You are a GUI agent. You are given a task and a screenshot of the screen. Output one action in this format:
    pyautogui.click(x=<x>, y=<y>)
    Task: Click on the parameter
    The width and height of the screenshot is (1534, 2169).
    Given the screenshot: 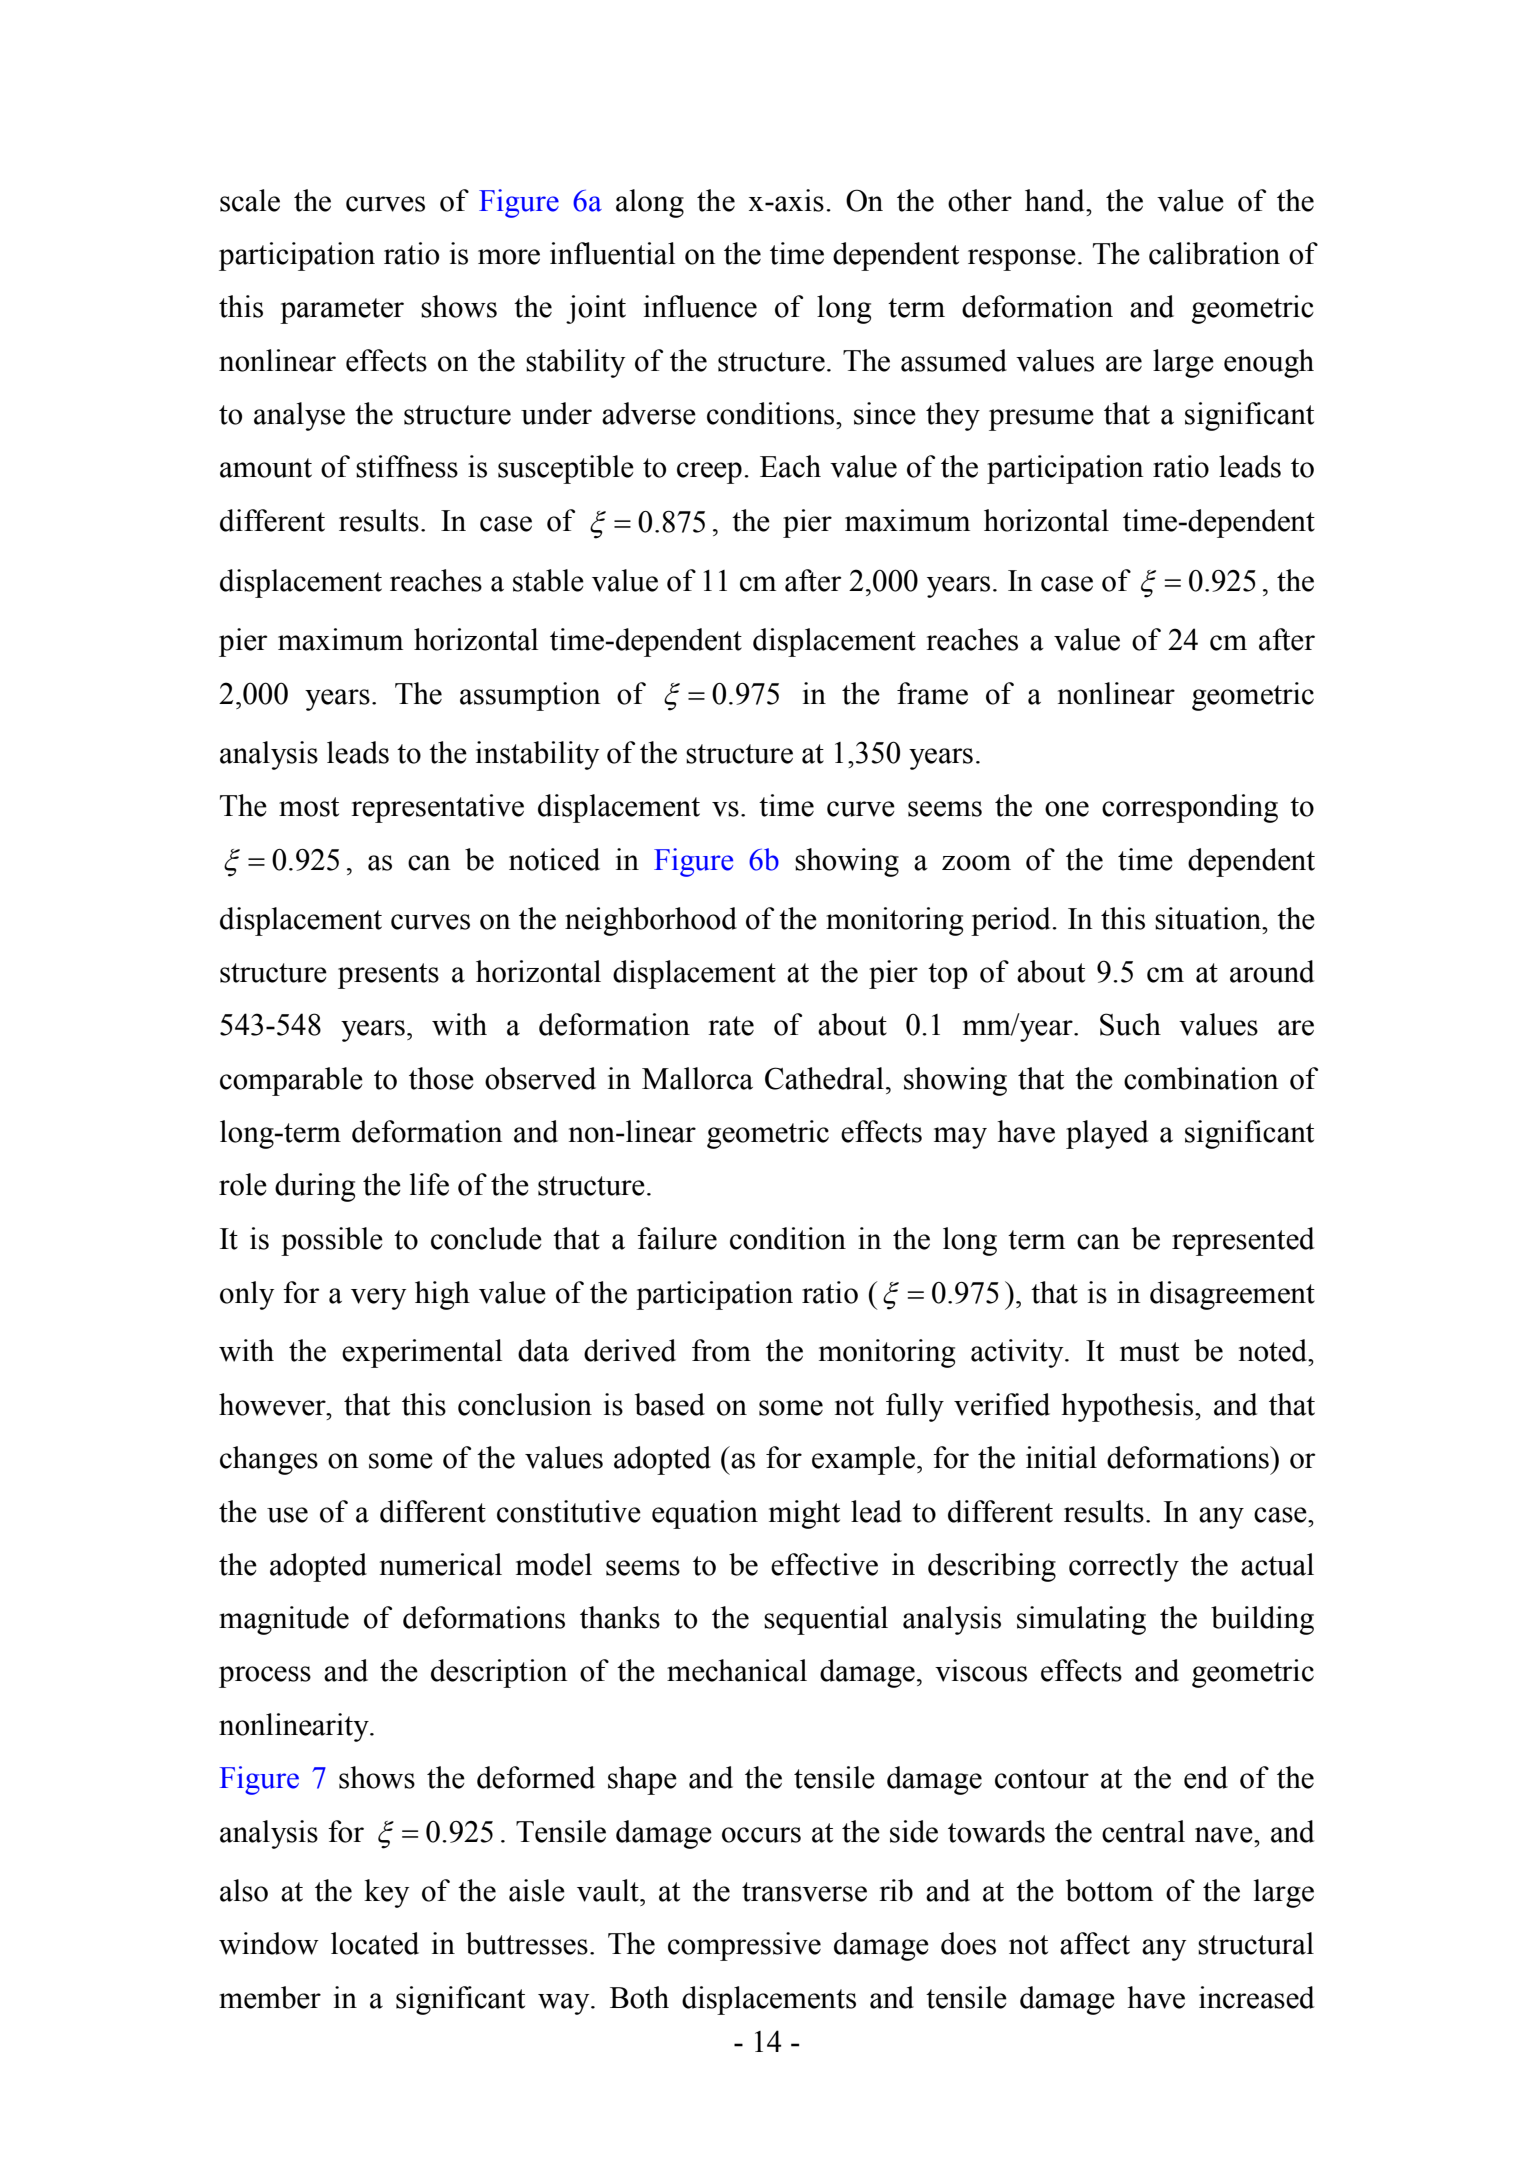 What is the action you would take?
    pyautogui.click(x=342, y=311)
